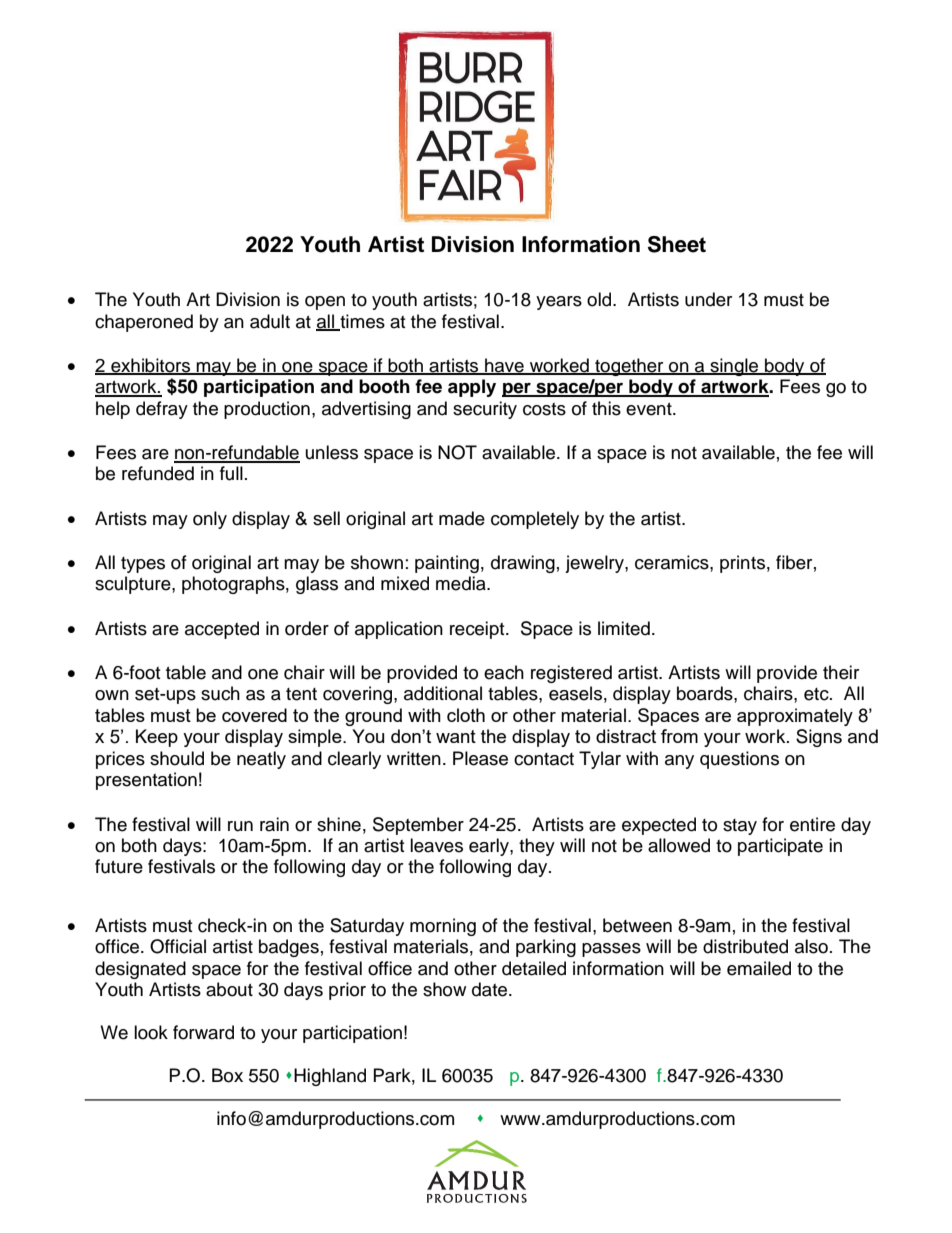 Image resolution: width=952 pixels, height=1233 pixels. What do you see at coordinates (462, 518) in the page?
I see `made` at bounding box center [462, 518].
